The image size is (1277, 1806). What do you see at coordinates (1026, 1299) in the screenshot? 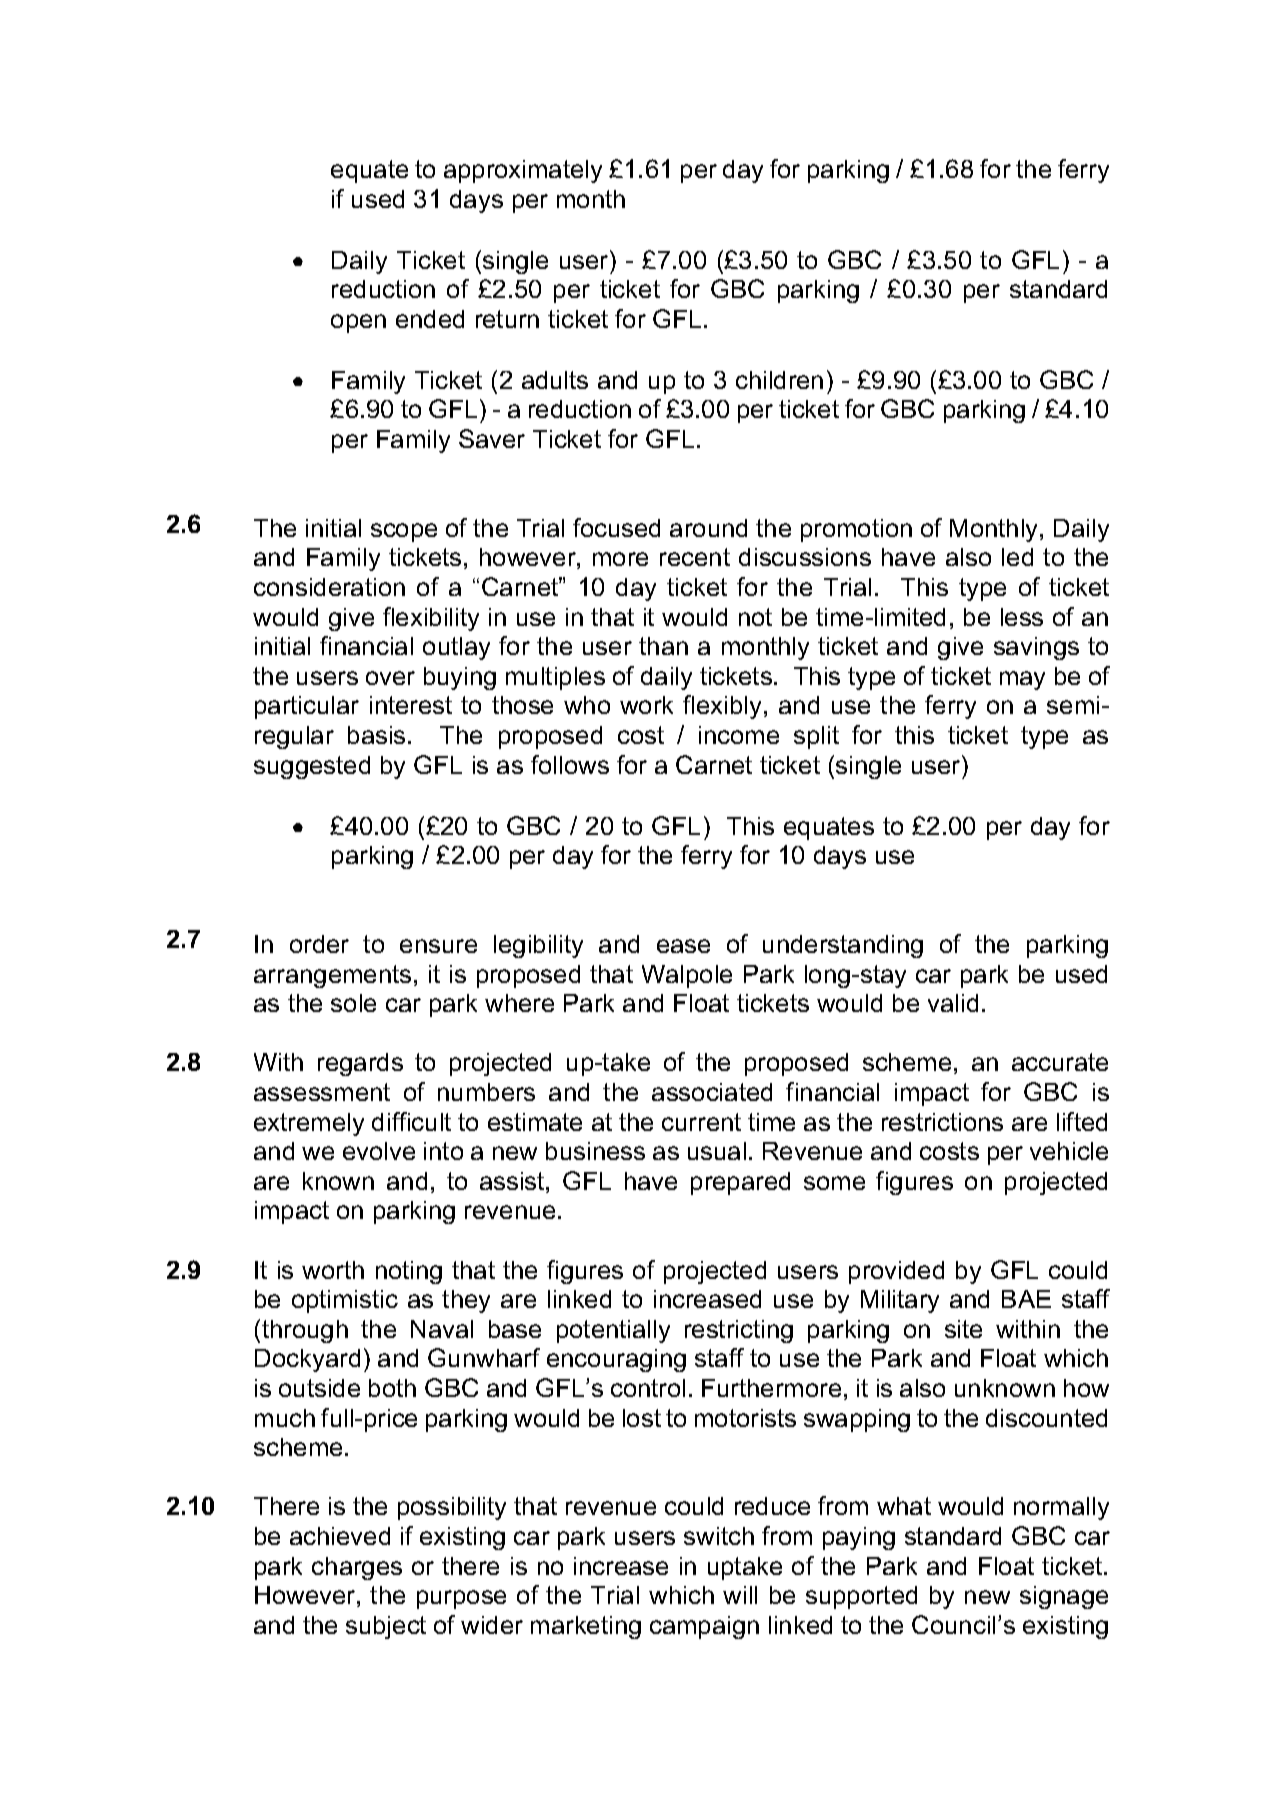
I see `BAE` at bounding box center [1026, 1299].
